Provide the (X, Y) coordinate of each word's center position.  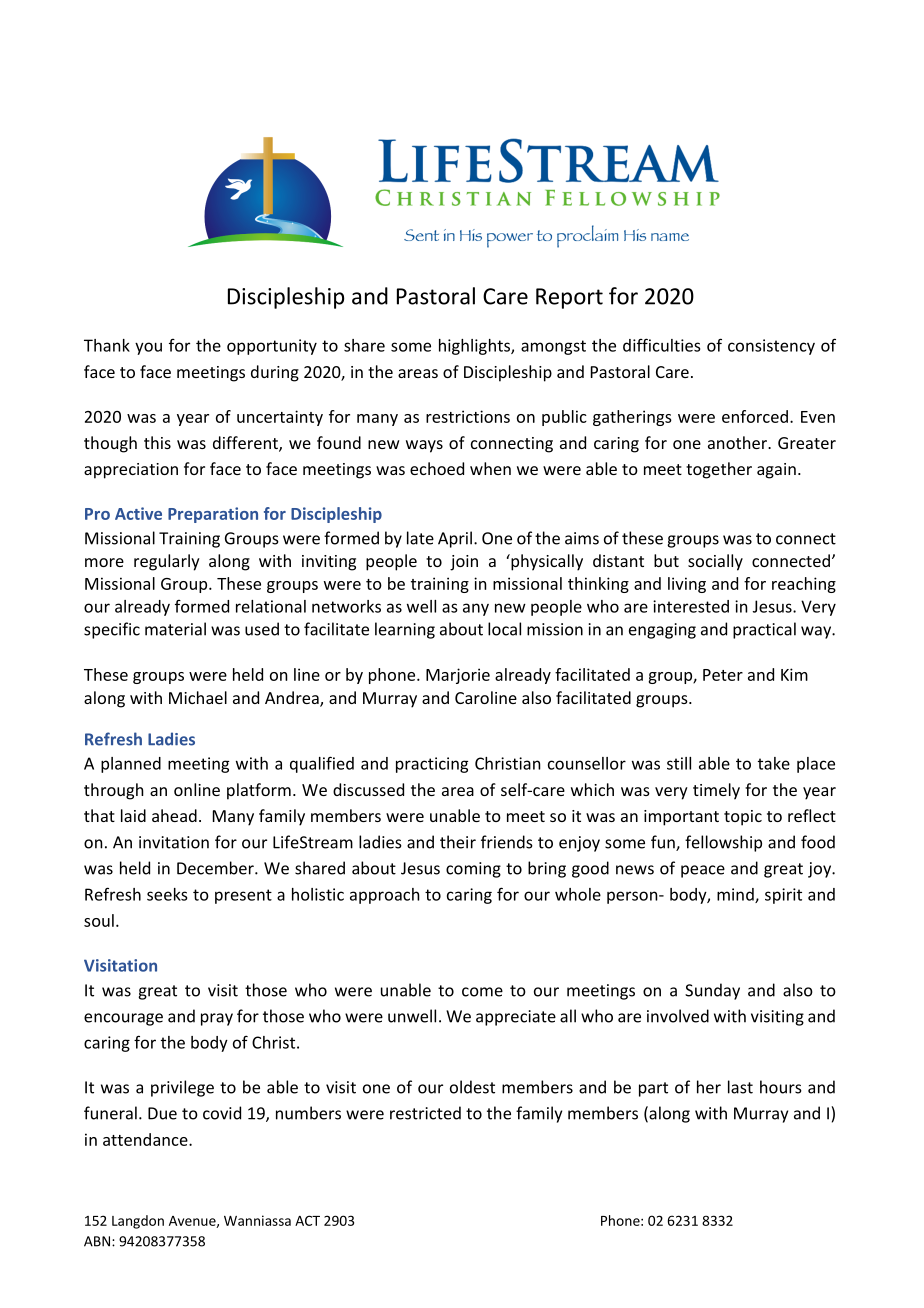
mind (736, 895)
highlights (475, 347)
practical (764, 630)
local (504, 629)
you (148, 348)
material (175, 629)
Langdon (138, 1222)
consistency (771, 347)
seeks (167, 894)
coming (473, 870)
